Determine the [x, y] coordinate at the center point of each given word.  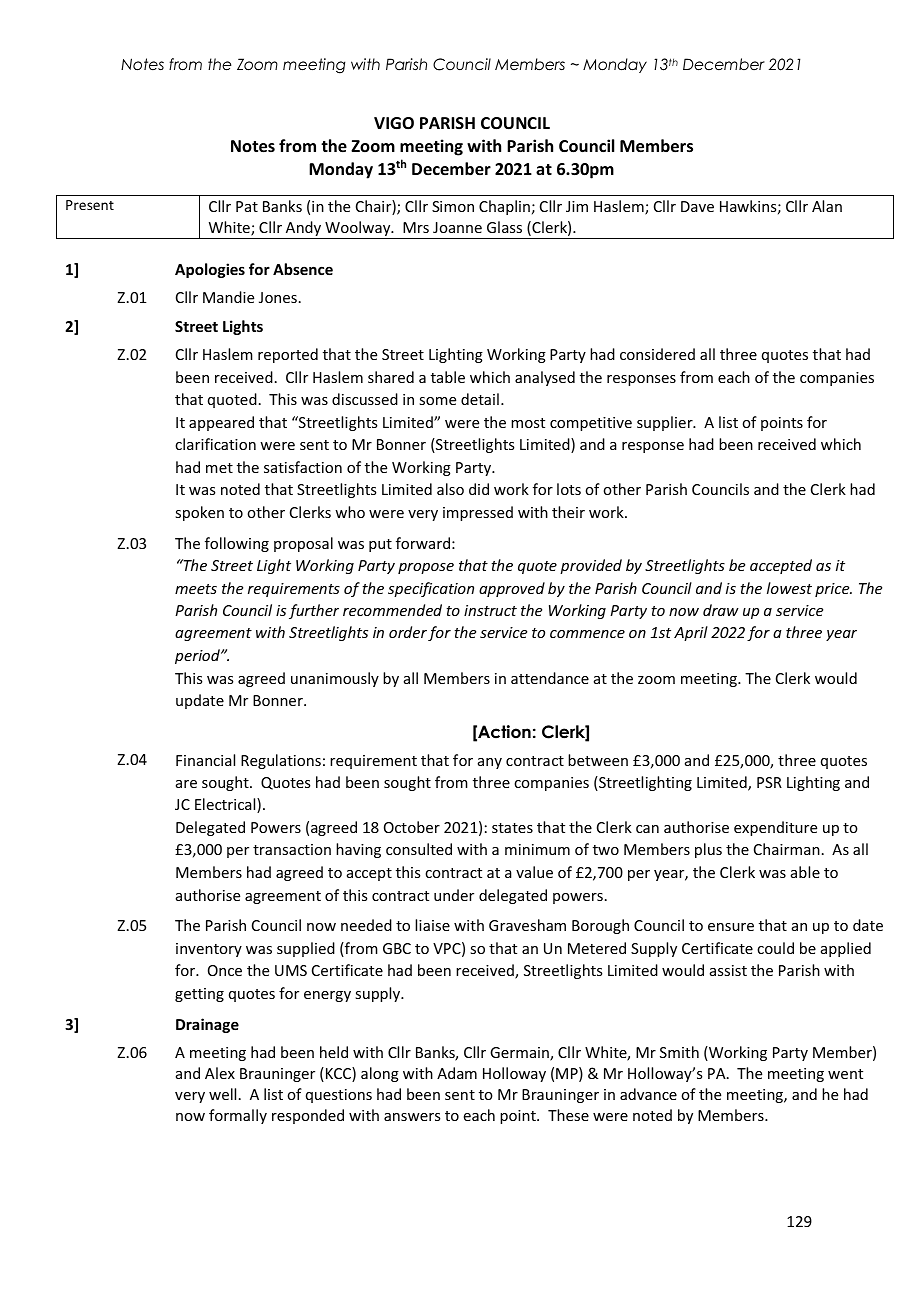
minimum [537, 849]
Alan [827, 206]
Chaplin [504, 207]
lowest [789, 588]
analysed [545, 378]
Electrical [226, 805]
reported [288, 355]
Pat [247, 206]
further [314, 611]
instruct [490, 610]
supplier [666, 423]
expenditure [775, 828]
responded [308, 1116]
